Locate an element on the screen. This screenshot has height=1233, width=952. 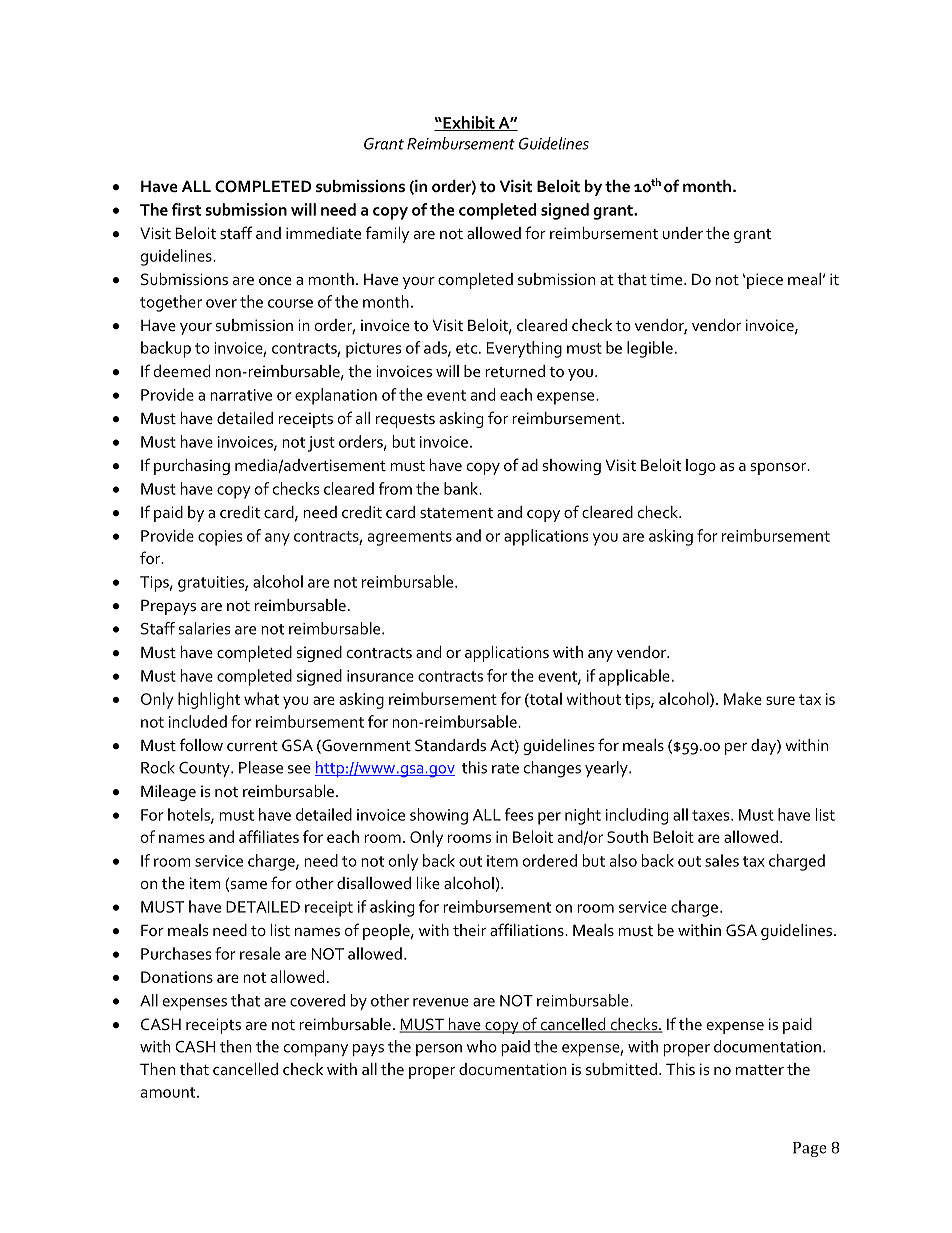
family is located at coordinates (387, 234).
